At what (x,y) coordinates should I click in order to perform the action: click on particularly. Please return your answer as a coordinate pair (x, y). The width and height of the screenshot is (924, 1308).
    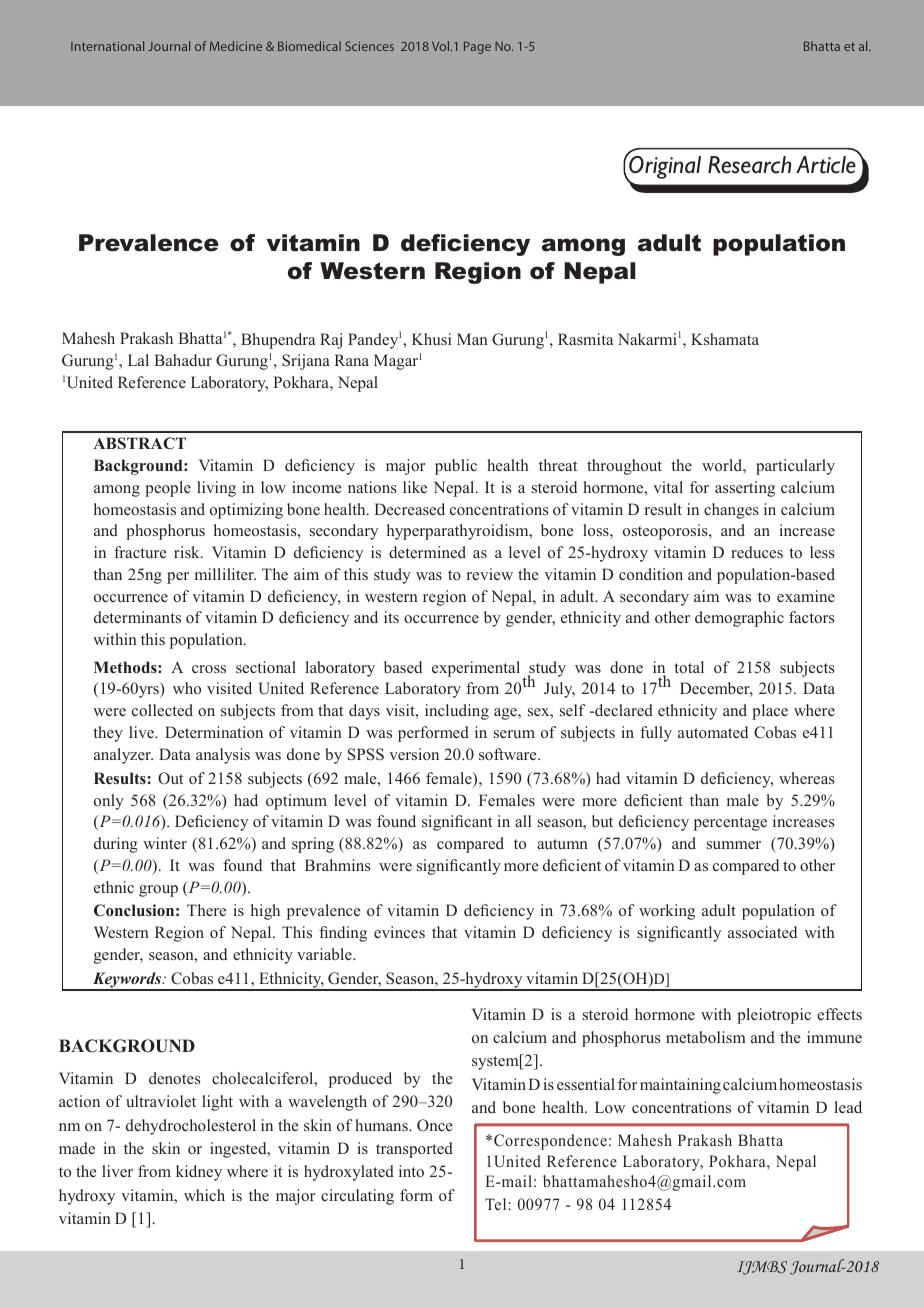
    Looking at the image, I should click on (795, 467).
